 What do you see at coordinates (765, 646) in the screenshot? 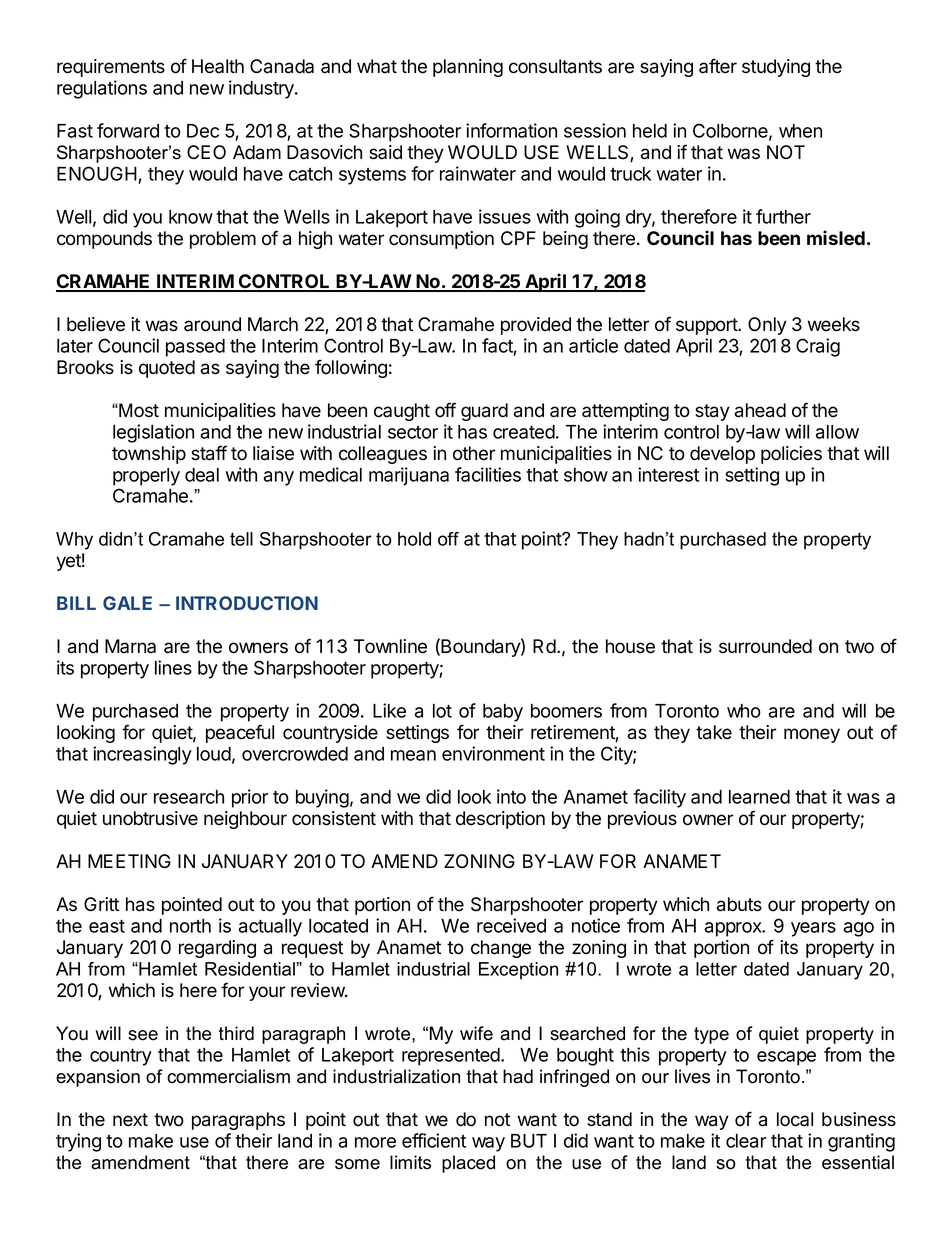
I see `surrounded` at bounding box center [765, 646].
